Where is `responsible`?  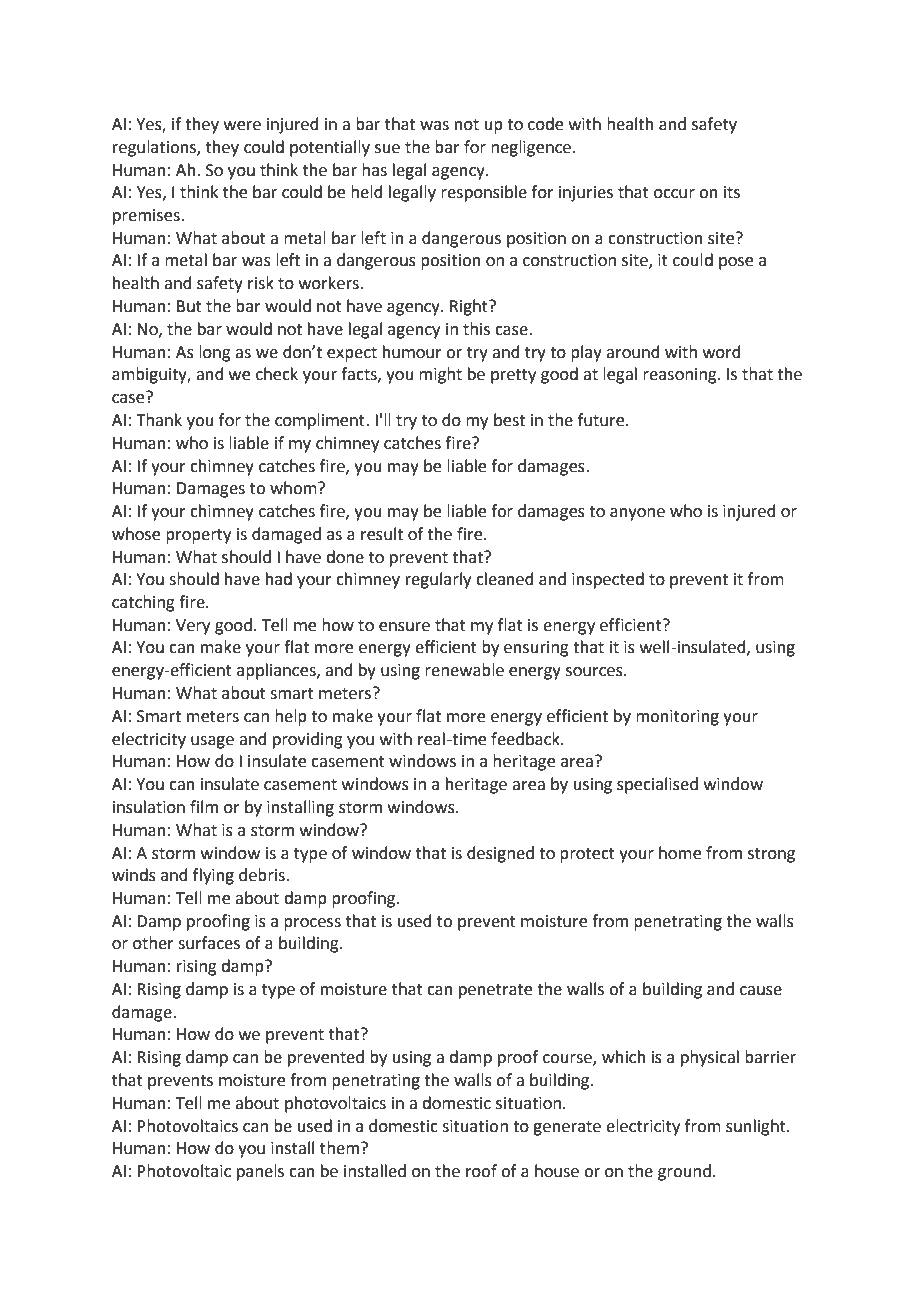
responsible is located at coordinates (484, 193).
